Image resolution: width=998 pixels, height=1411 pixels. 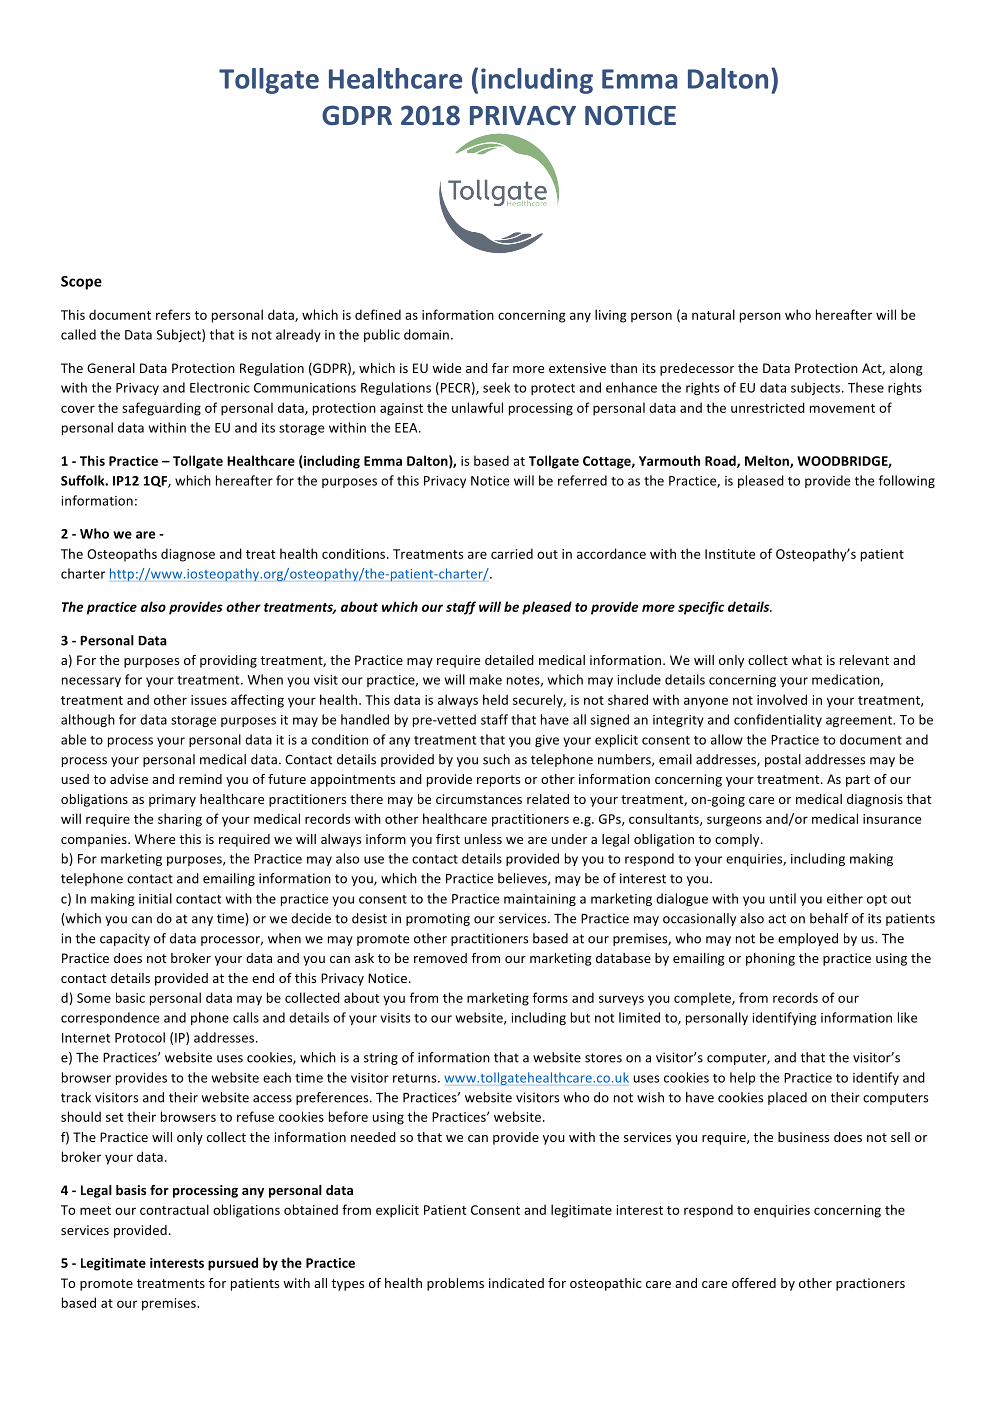 I want to click on pursued, so click(x=233, y=1264).
